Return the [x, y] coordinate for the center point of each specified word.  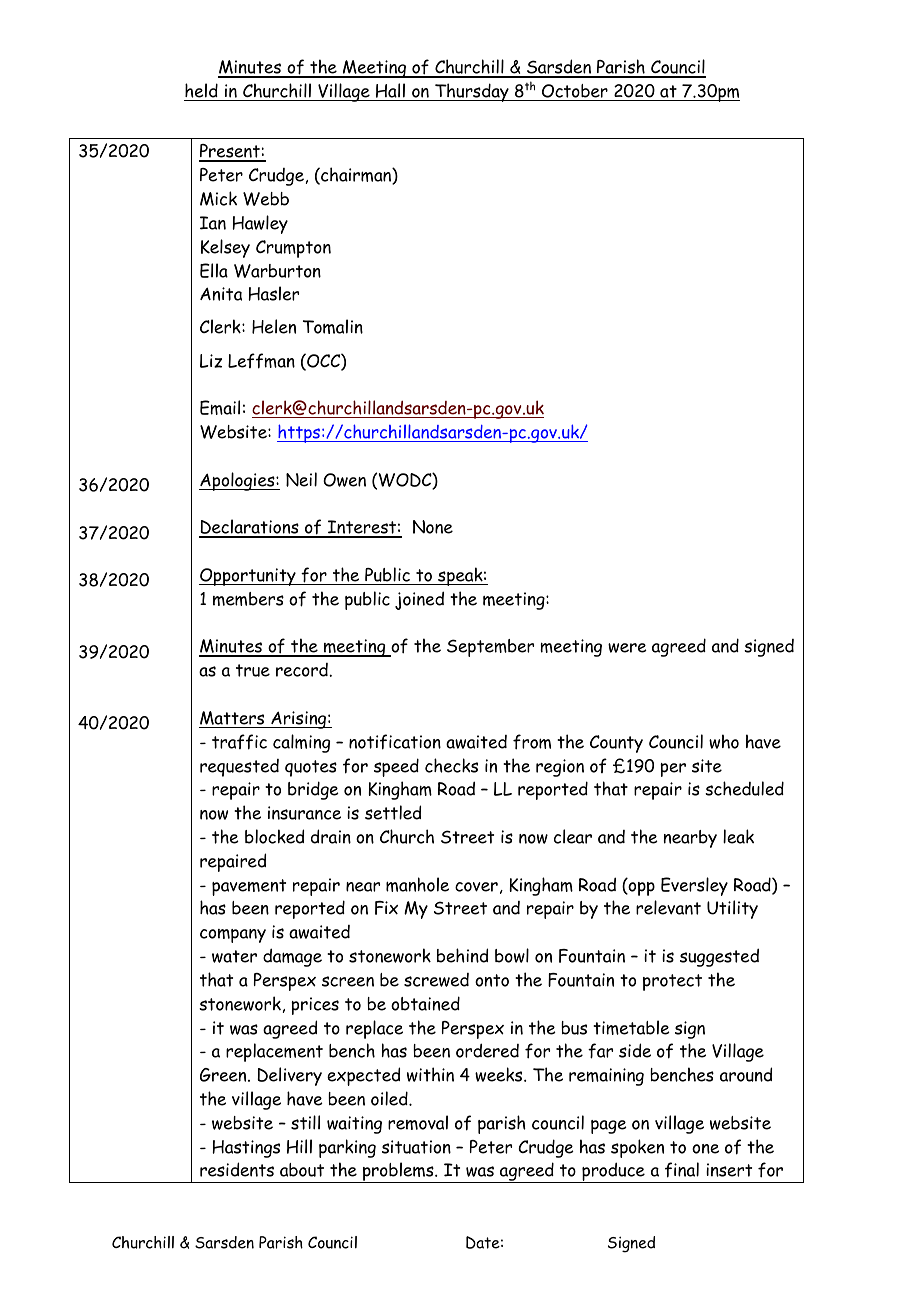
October [575, 92]
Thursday [472, 92]
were [627, 648]
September [490, 648]
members [248, 599]
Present [230, 152]
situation [416, 1147]
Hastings [246, 1149]
